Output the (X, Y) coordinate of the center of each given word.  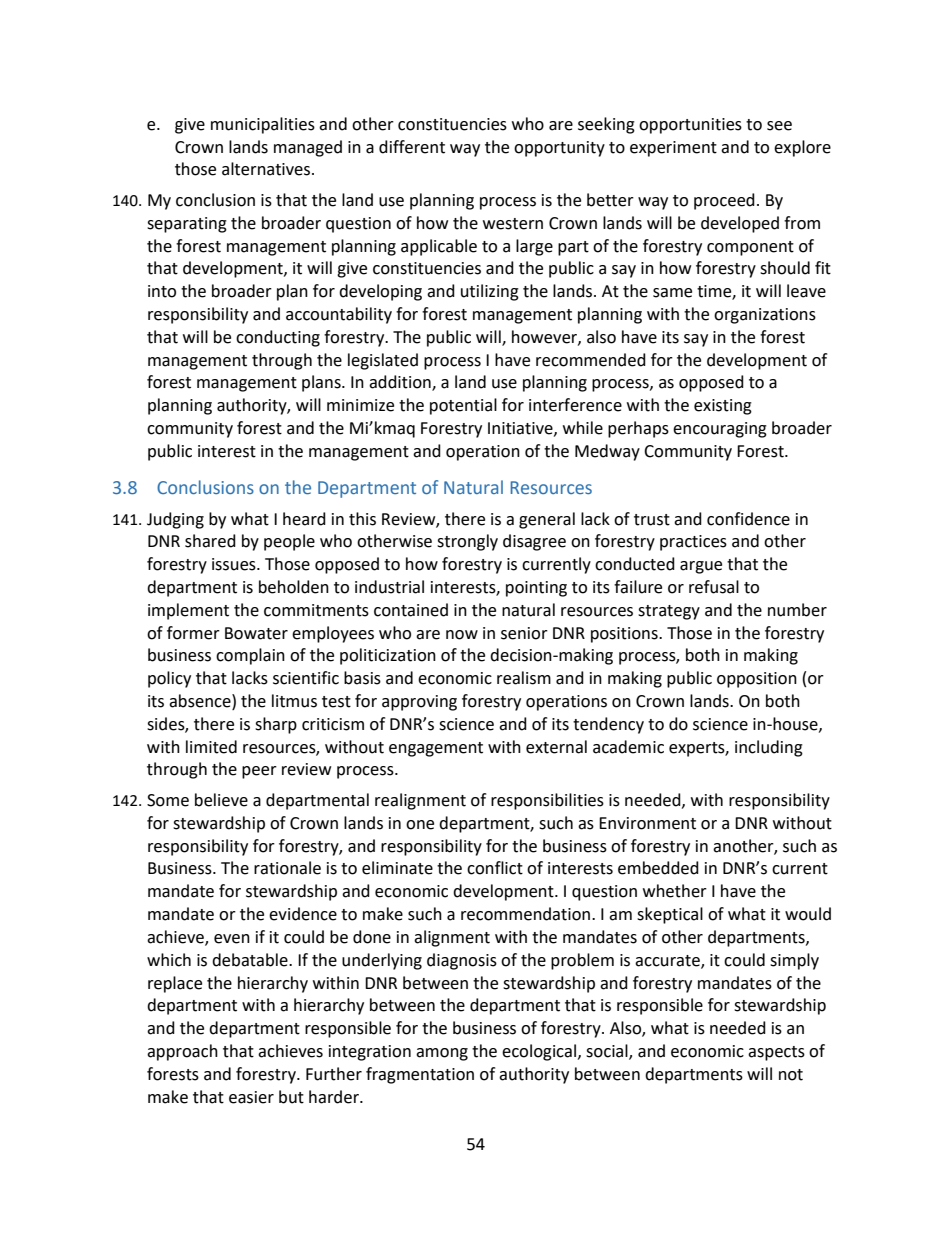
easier (251, 1097)
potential (463, 406)
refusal (714, 587)
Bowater (256, 633)
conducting (278, 338)
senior (524, 633)
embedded (658, 868)
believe (221, 800)
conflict (495, 868)
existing (723, 407)
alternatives (267, 169)
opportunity (559, 149)
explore (802, 148)
